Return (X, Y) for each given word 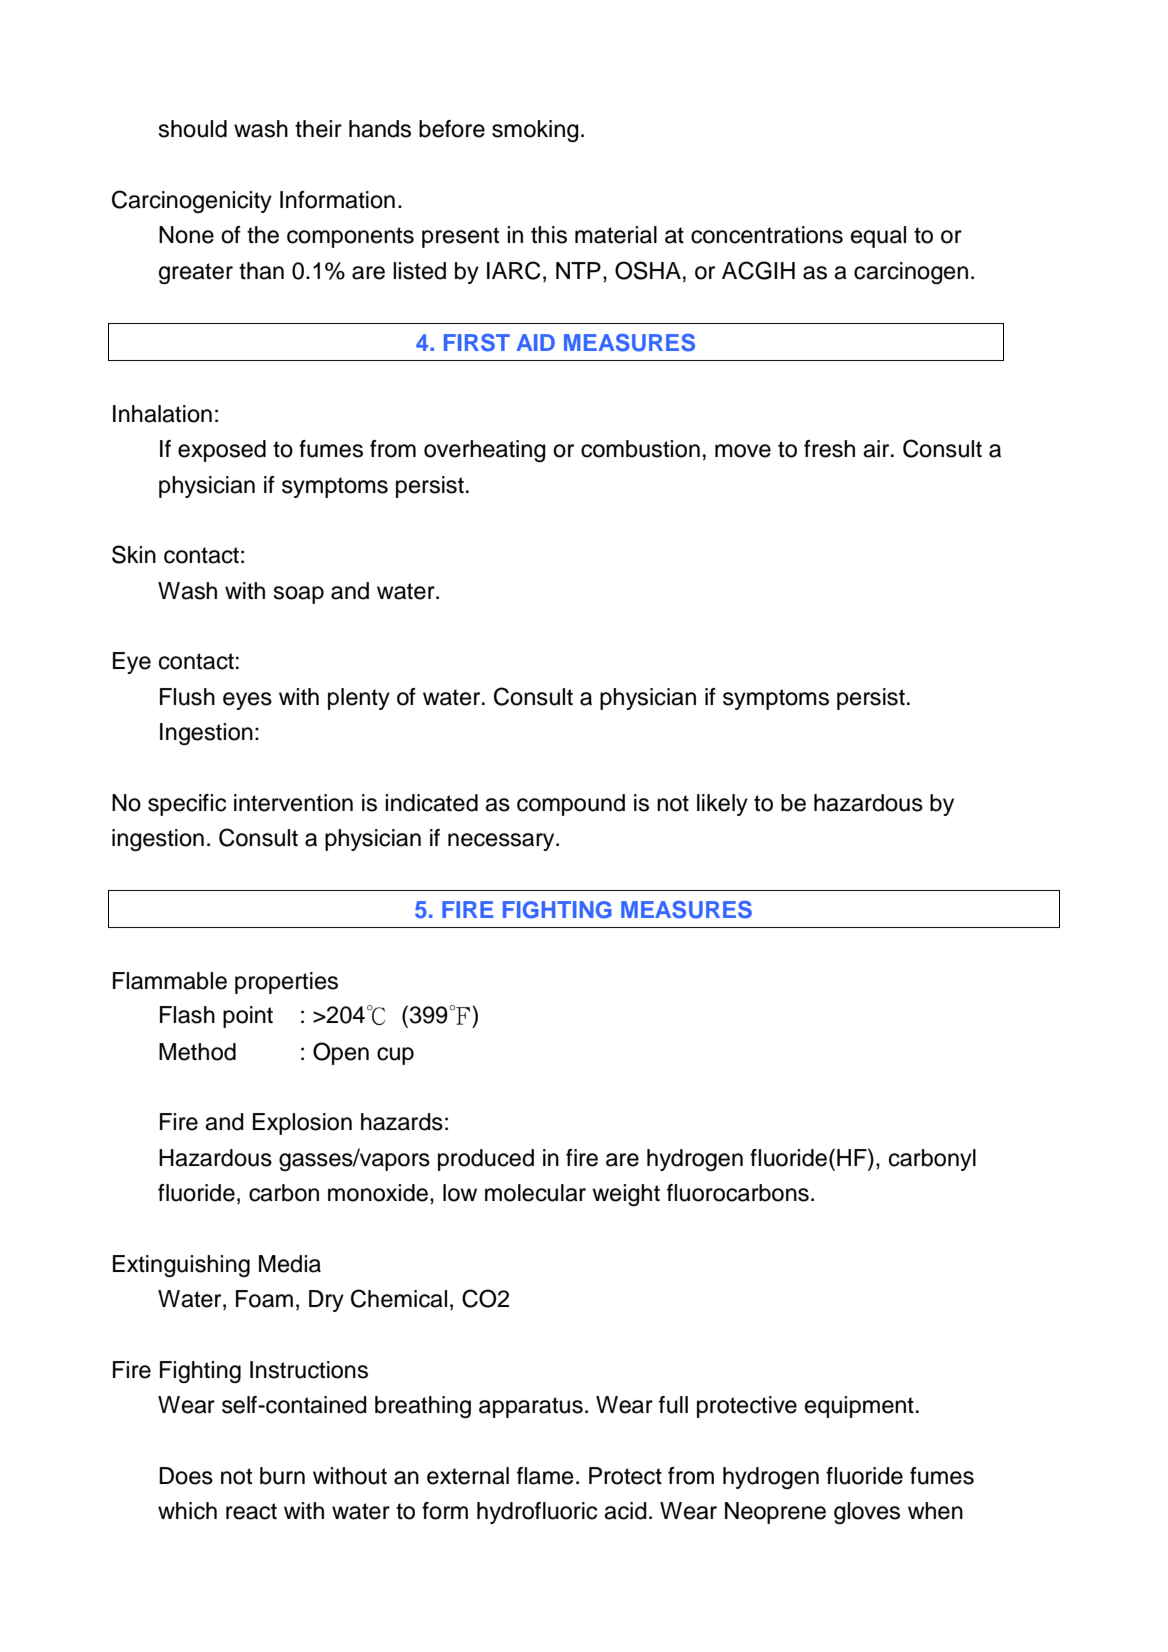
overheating (485, 451)
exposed (222, 451)
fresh (829, 449)
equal (878, 237)
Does (186, 1476)
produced (486, 1160)
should (192, 129)
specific (187, 805)
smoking (535, 131)
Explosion (302, 1124)
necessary (502, 842)
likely (722, 805)
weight (626, 1195)
